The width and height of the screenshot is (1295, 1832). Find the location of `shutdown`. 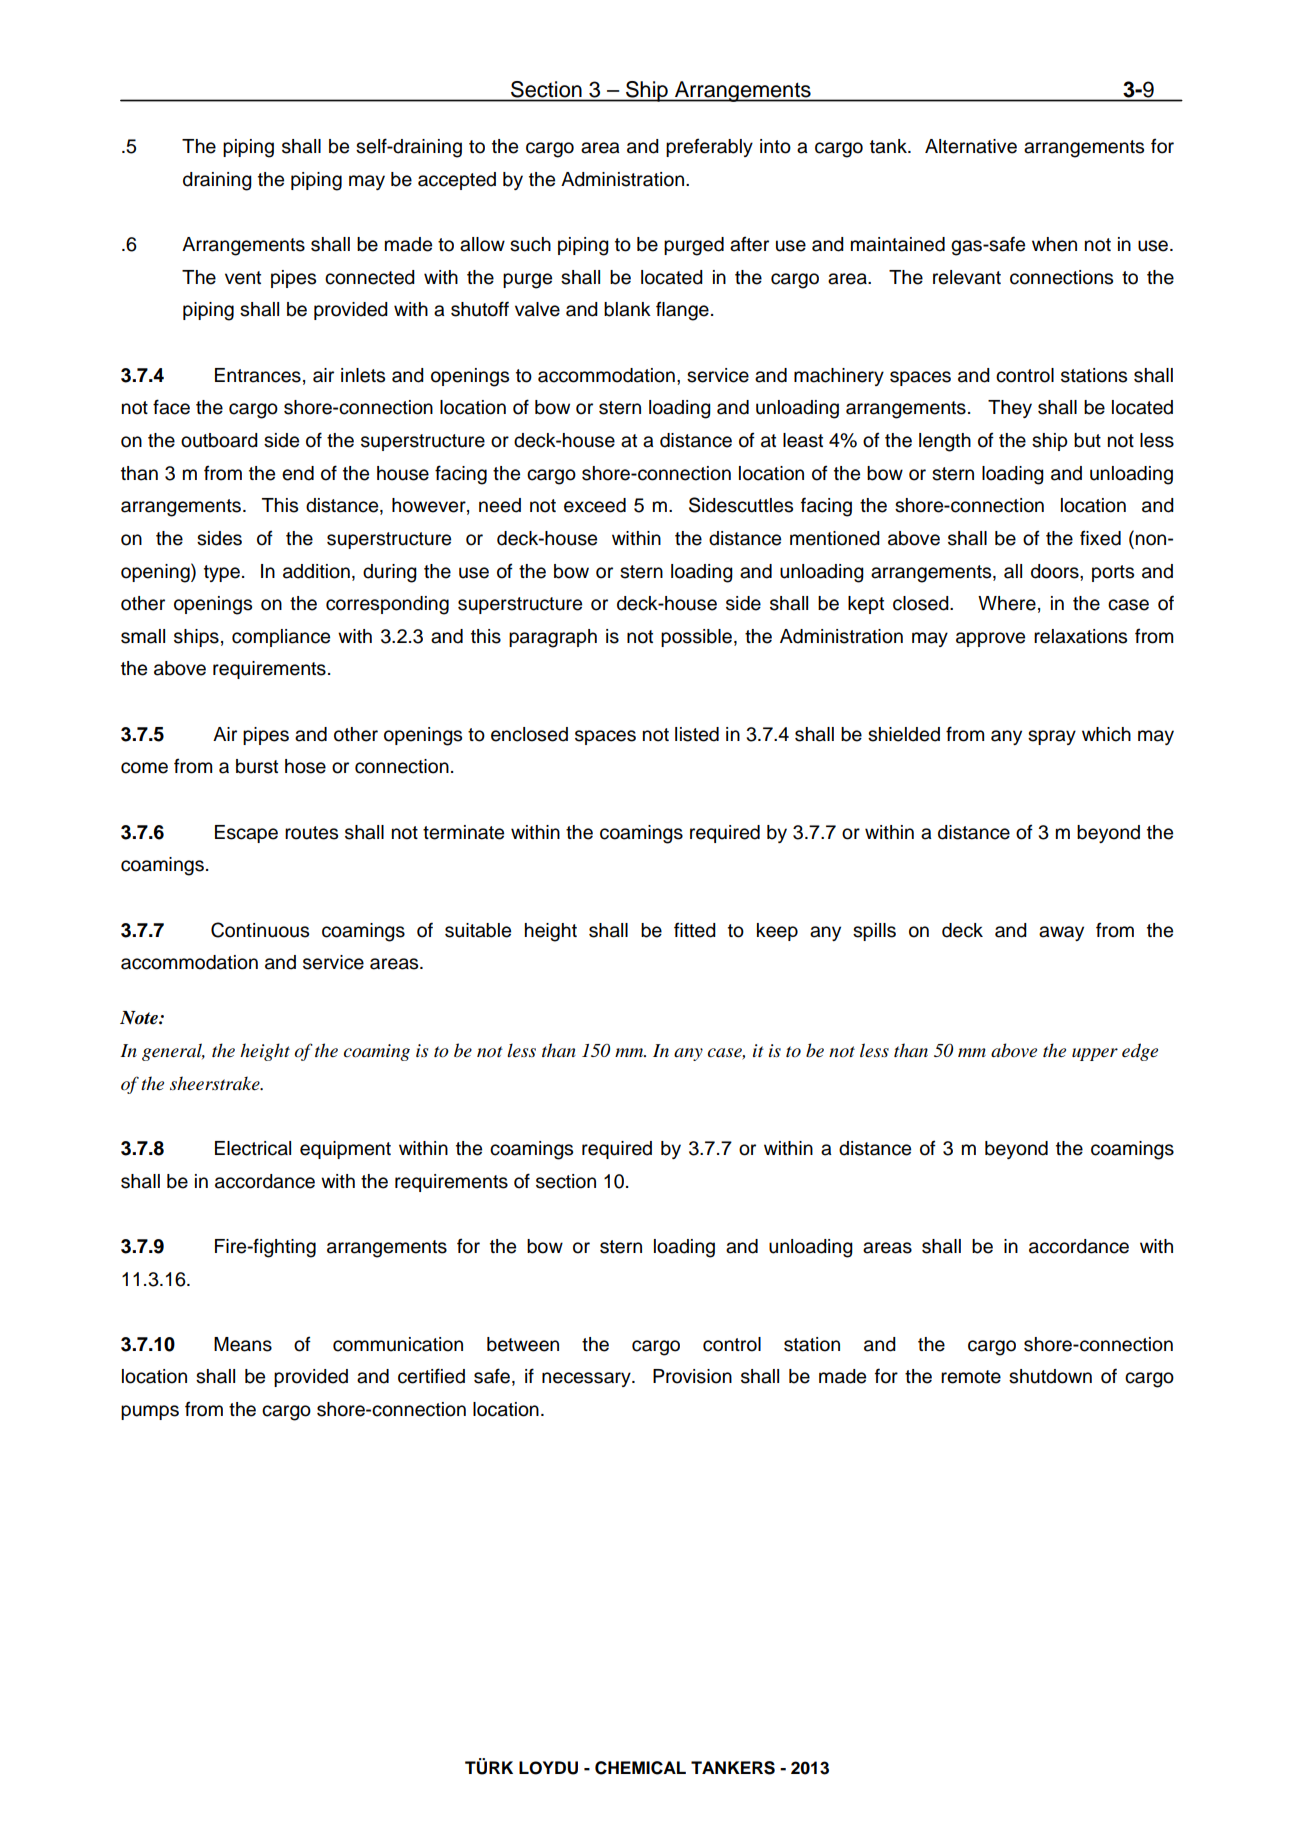

shutdown is located at coordinates (1050, 1376).
